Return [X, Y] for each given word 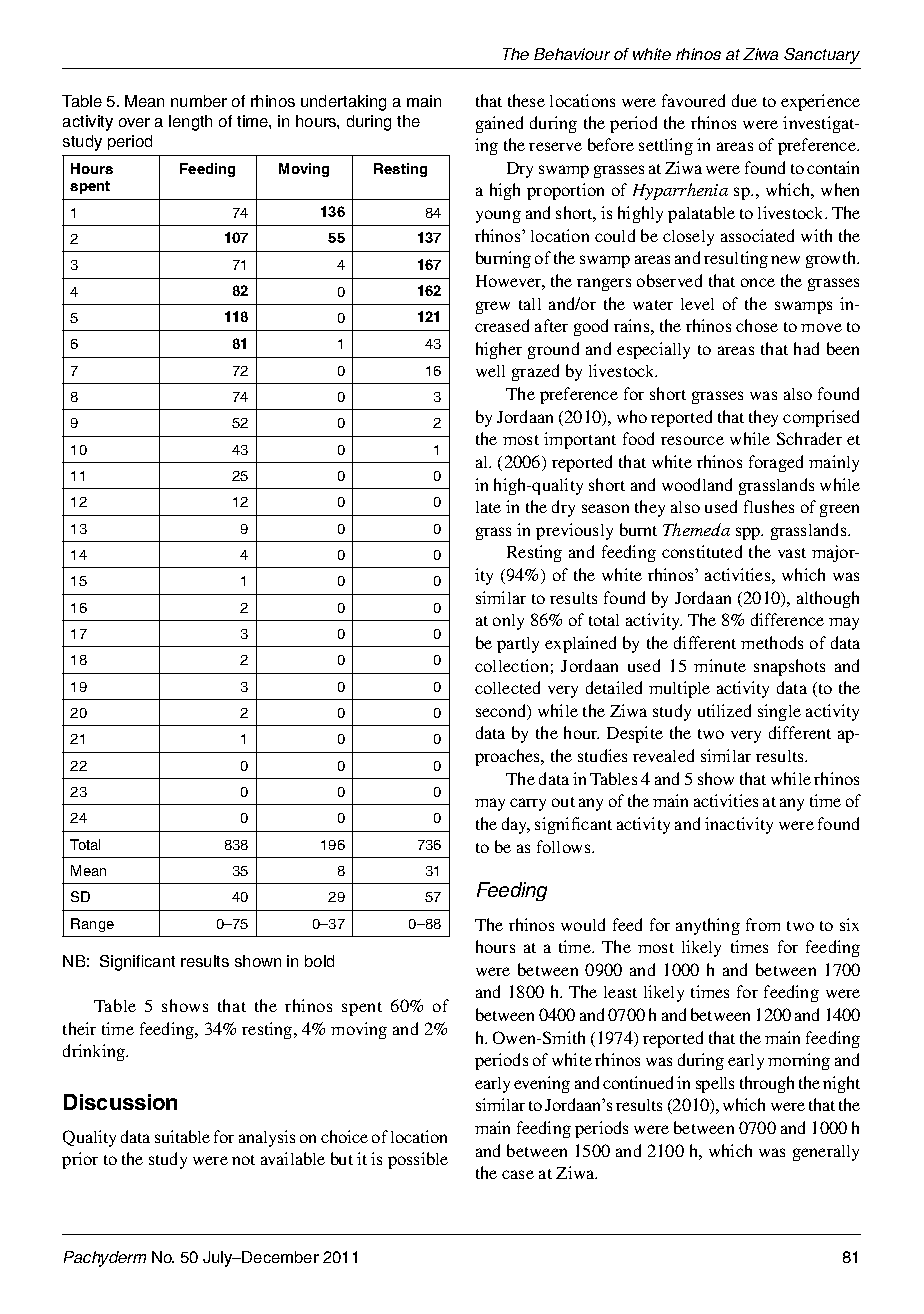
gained [499, 124]
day [516, 825]
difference [787, 619]
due [744, 100]
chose [757, 325]
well [490, 371]
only [508, 622]
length [190, 123]
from [763, 924]
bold [319, 961]
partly [518, 645]
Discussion [120, 1102]
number [199, 101]
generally [826, 1153]
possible [418, 1160]
